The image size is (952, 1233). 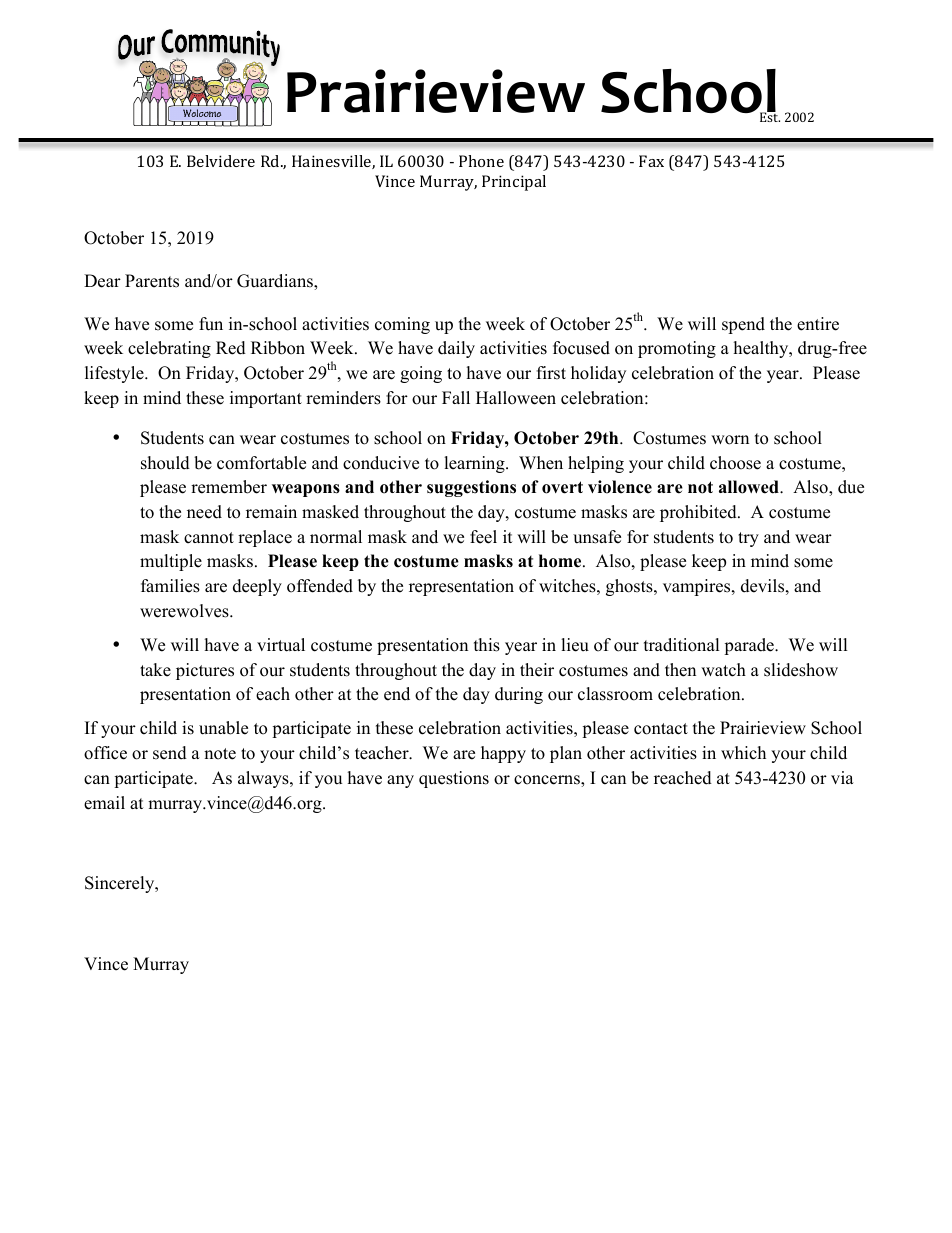 What do you see at coordinates (483, 537) in the document?
I see `feel` at bounding box center [483, 537].
